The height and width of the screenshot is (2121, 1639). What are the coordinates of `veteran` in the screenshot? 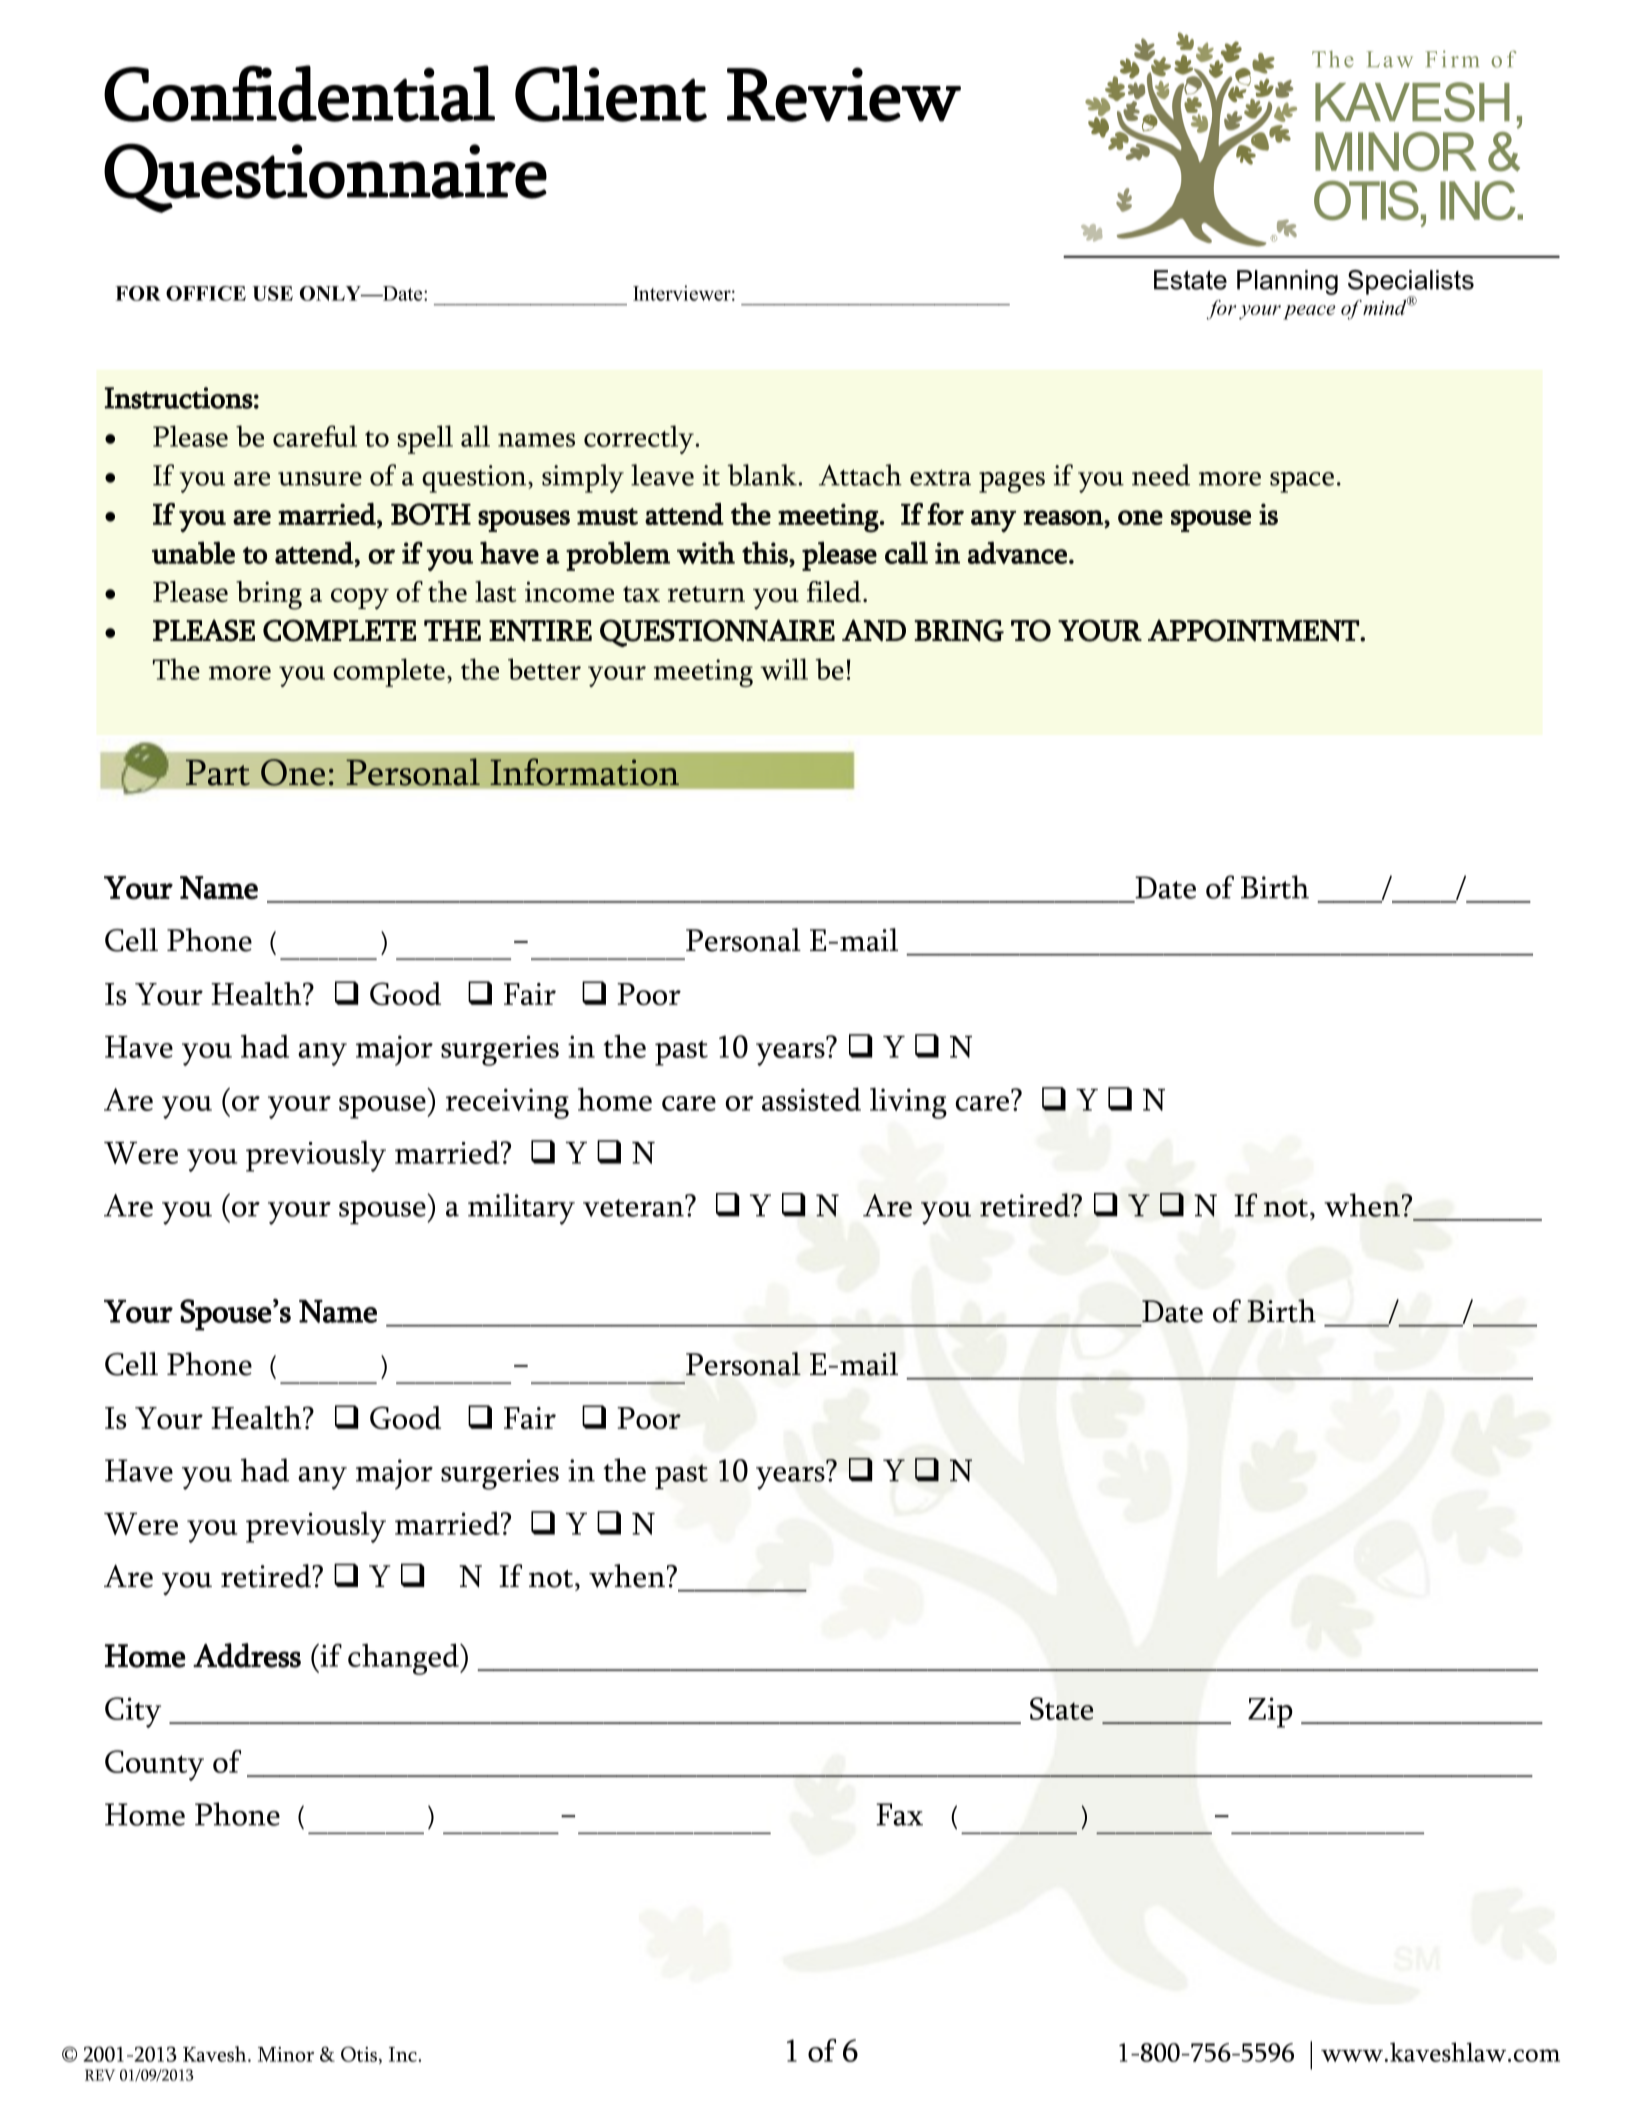 It's located at (634, 1207).
